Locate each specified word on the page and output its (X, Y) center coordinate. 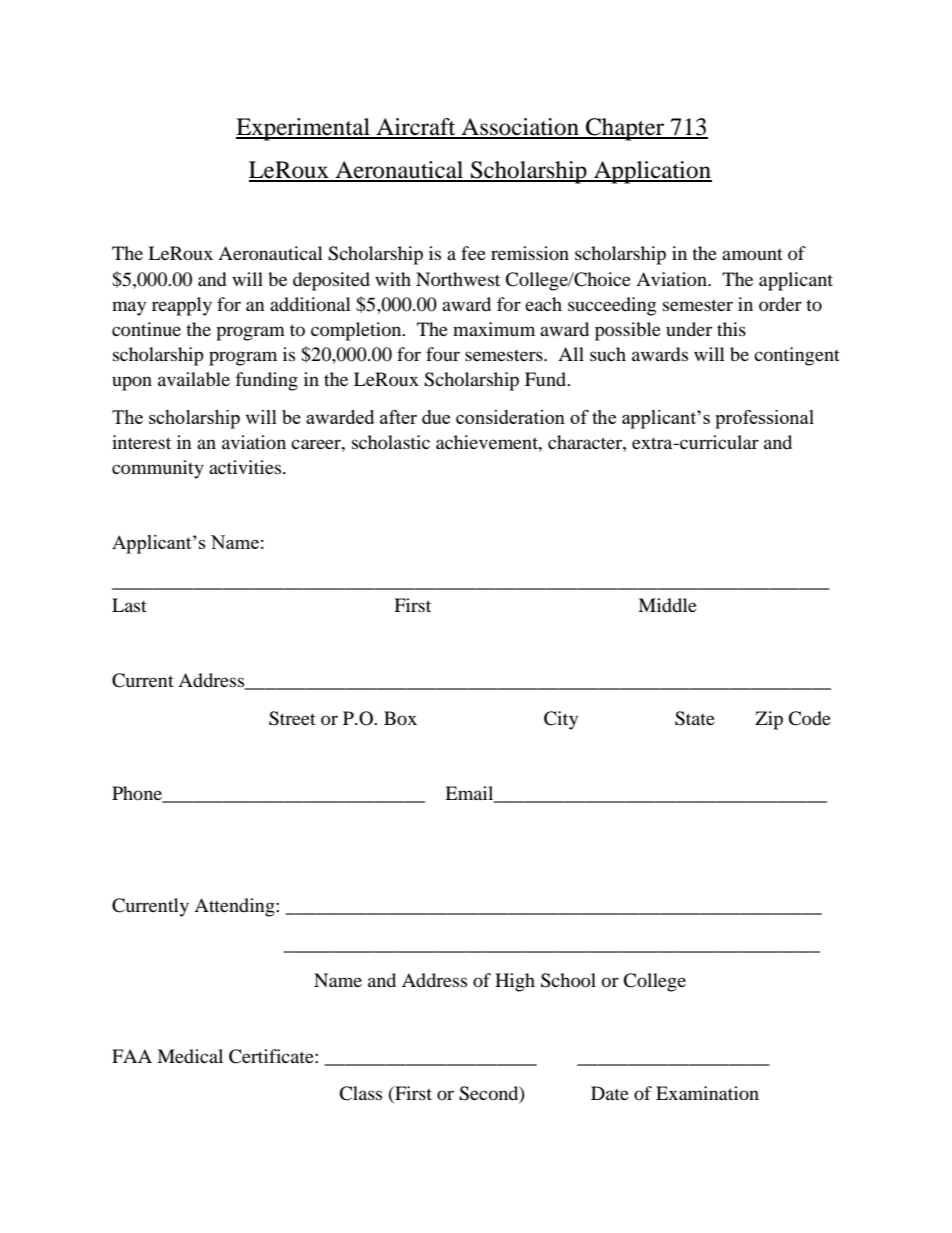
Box (400, 718)
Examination (707, 1093)
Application (652, 172)
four (443, 354)
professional (764, 419)
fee (473, 253)
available (194, 379)
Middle (667, 605)
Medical (190, 1056)
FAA (132, 1056)
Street (292, 718)
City (561, 720)
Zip (769, 720)
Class (360, 1093)
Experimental (304, 129)
